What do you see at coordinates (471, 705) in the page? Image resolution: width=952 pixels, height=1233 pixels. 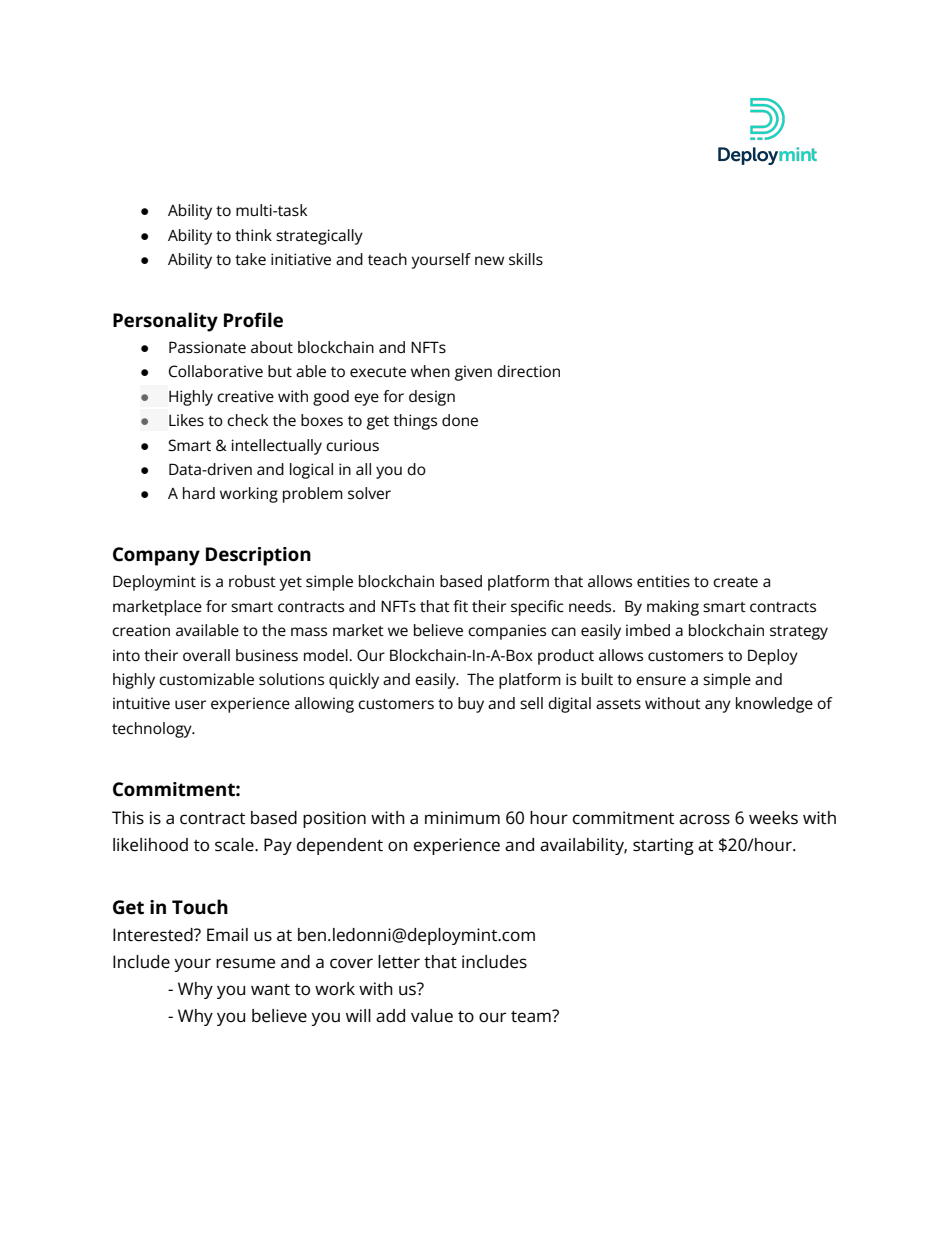 I see `buy` at bounding box center [471, 705].
